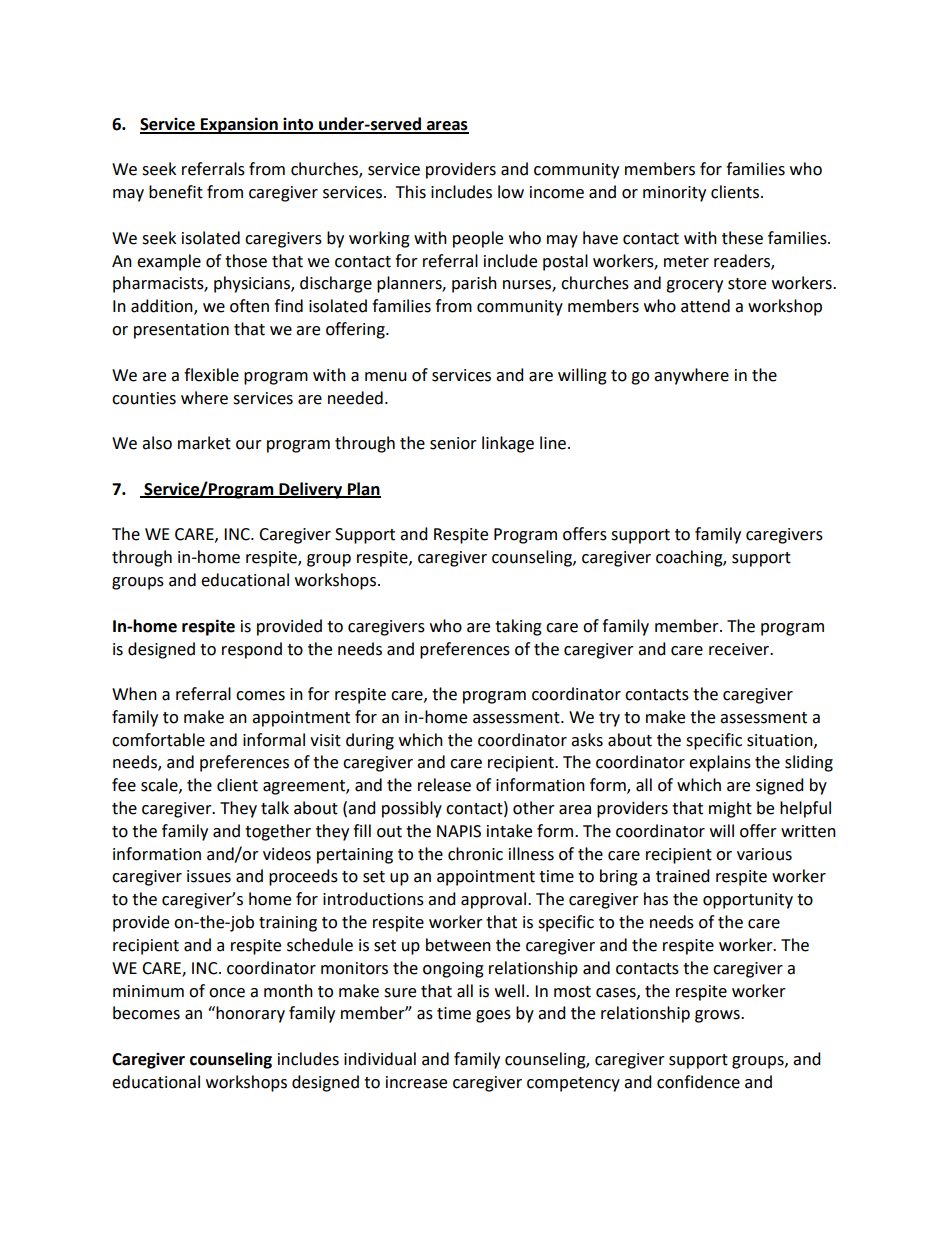  Describe the element at coordinates (249, 1014) in the image. I see `honorary` at that location.
